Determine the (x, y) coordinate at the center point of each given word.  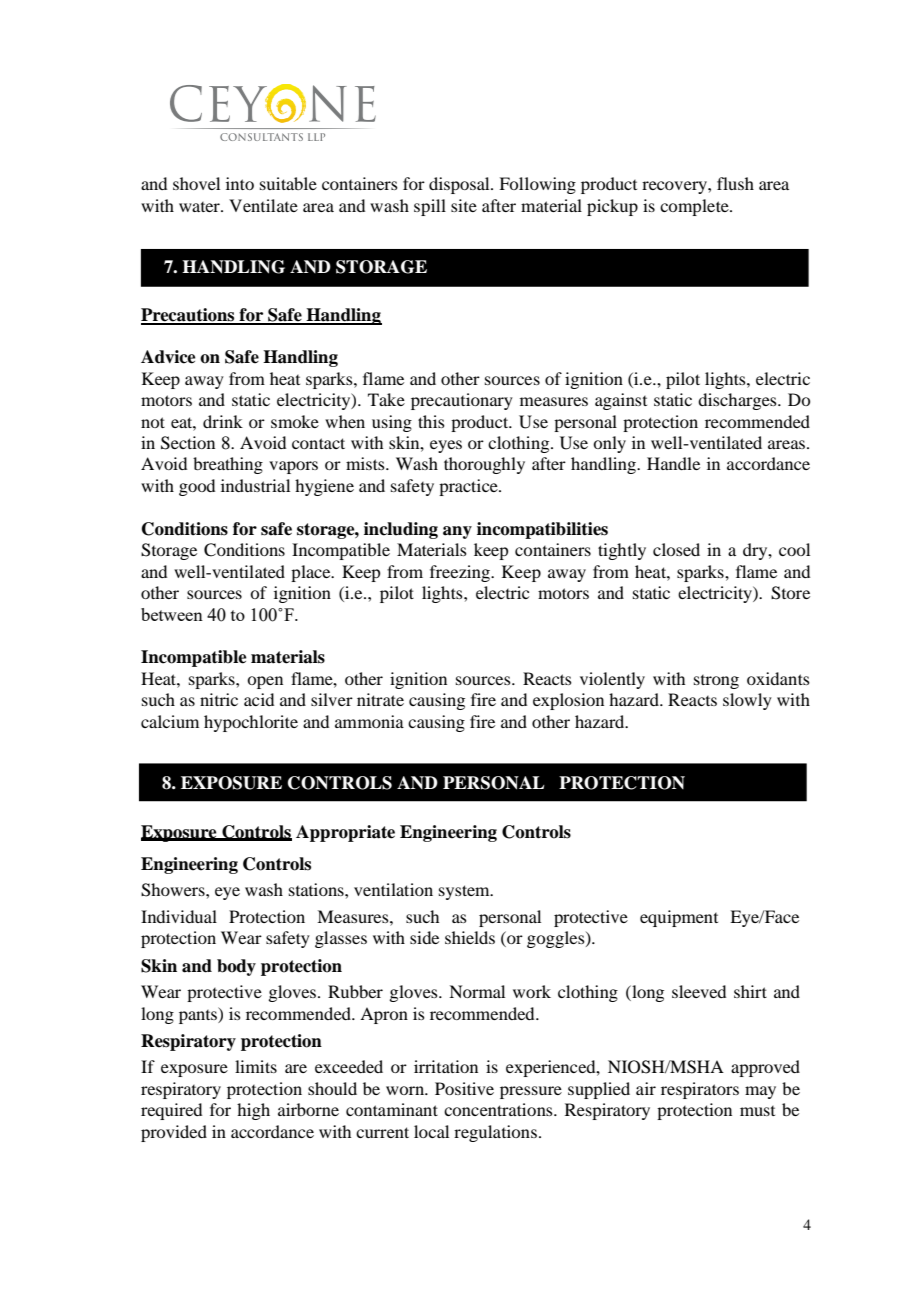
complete (695, 207)
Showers (174, 890)
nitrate (380, 699)
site (464, 205)
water (200, 207)
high (253, 1111)
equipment (679, 918)
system (465, 892)
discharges (738, 401)
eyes (446, 446)
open (265, 682)
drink (223, 421)
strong (716, 682)
